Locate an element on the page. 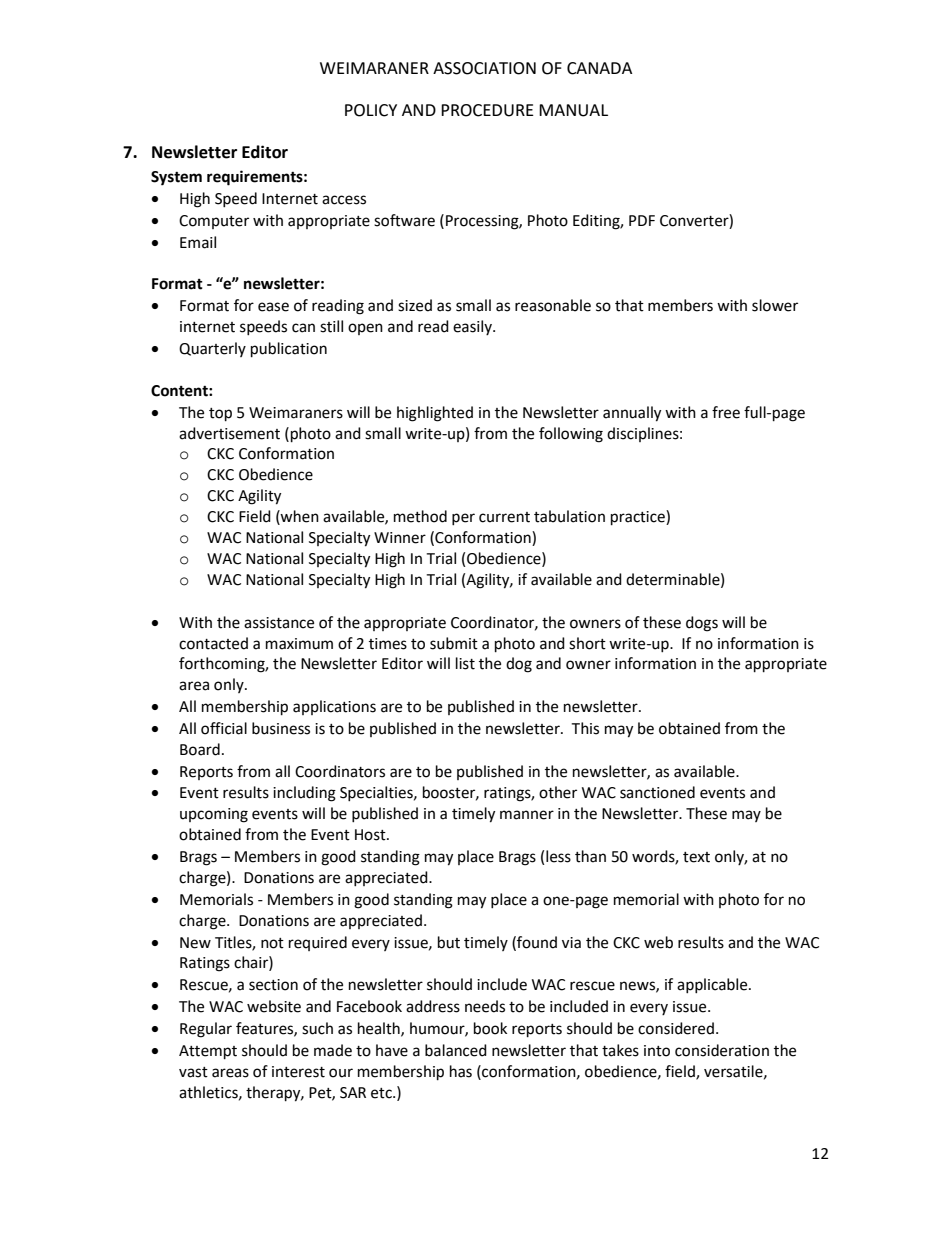  following is located at coordinates (571, 435).
